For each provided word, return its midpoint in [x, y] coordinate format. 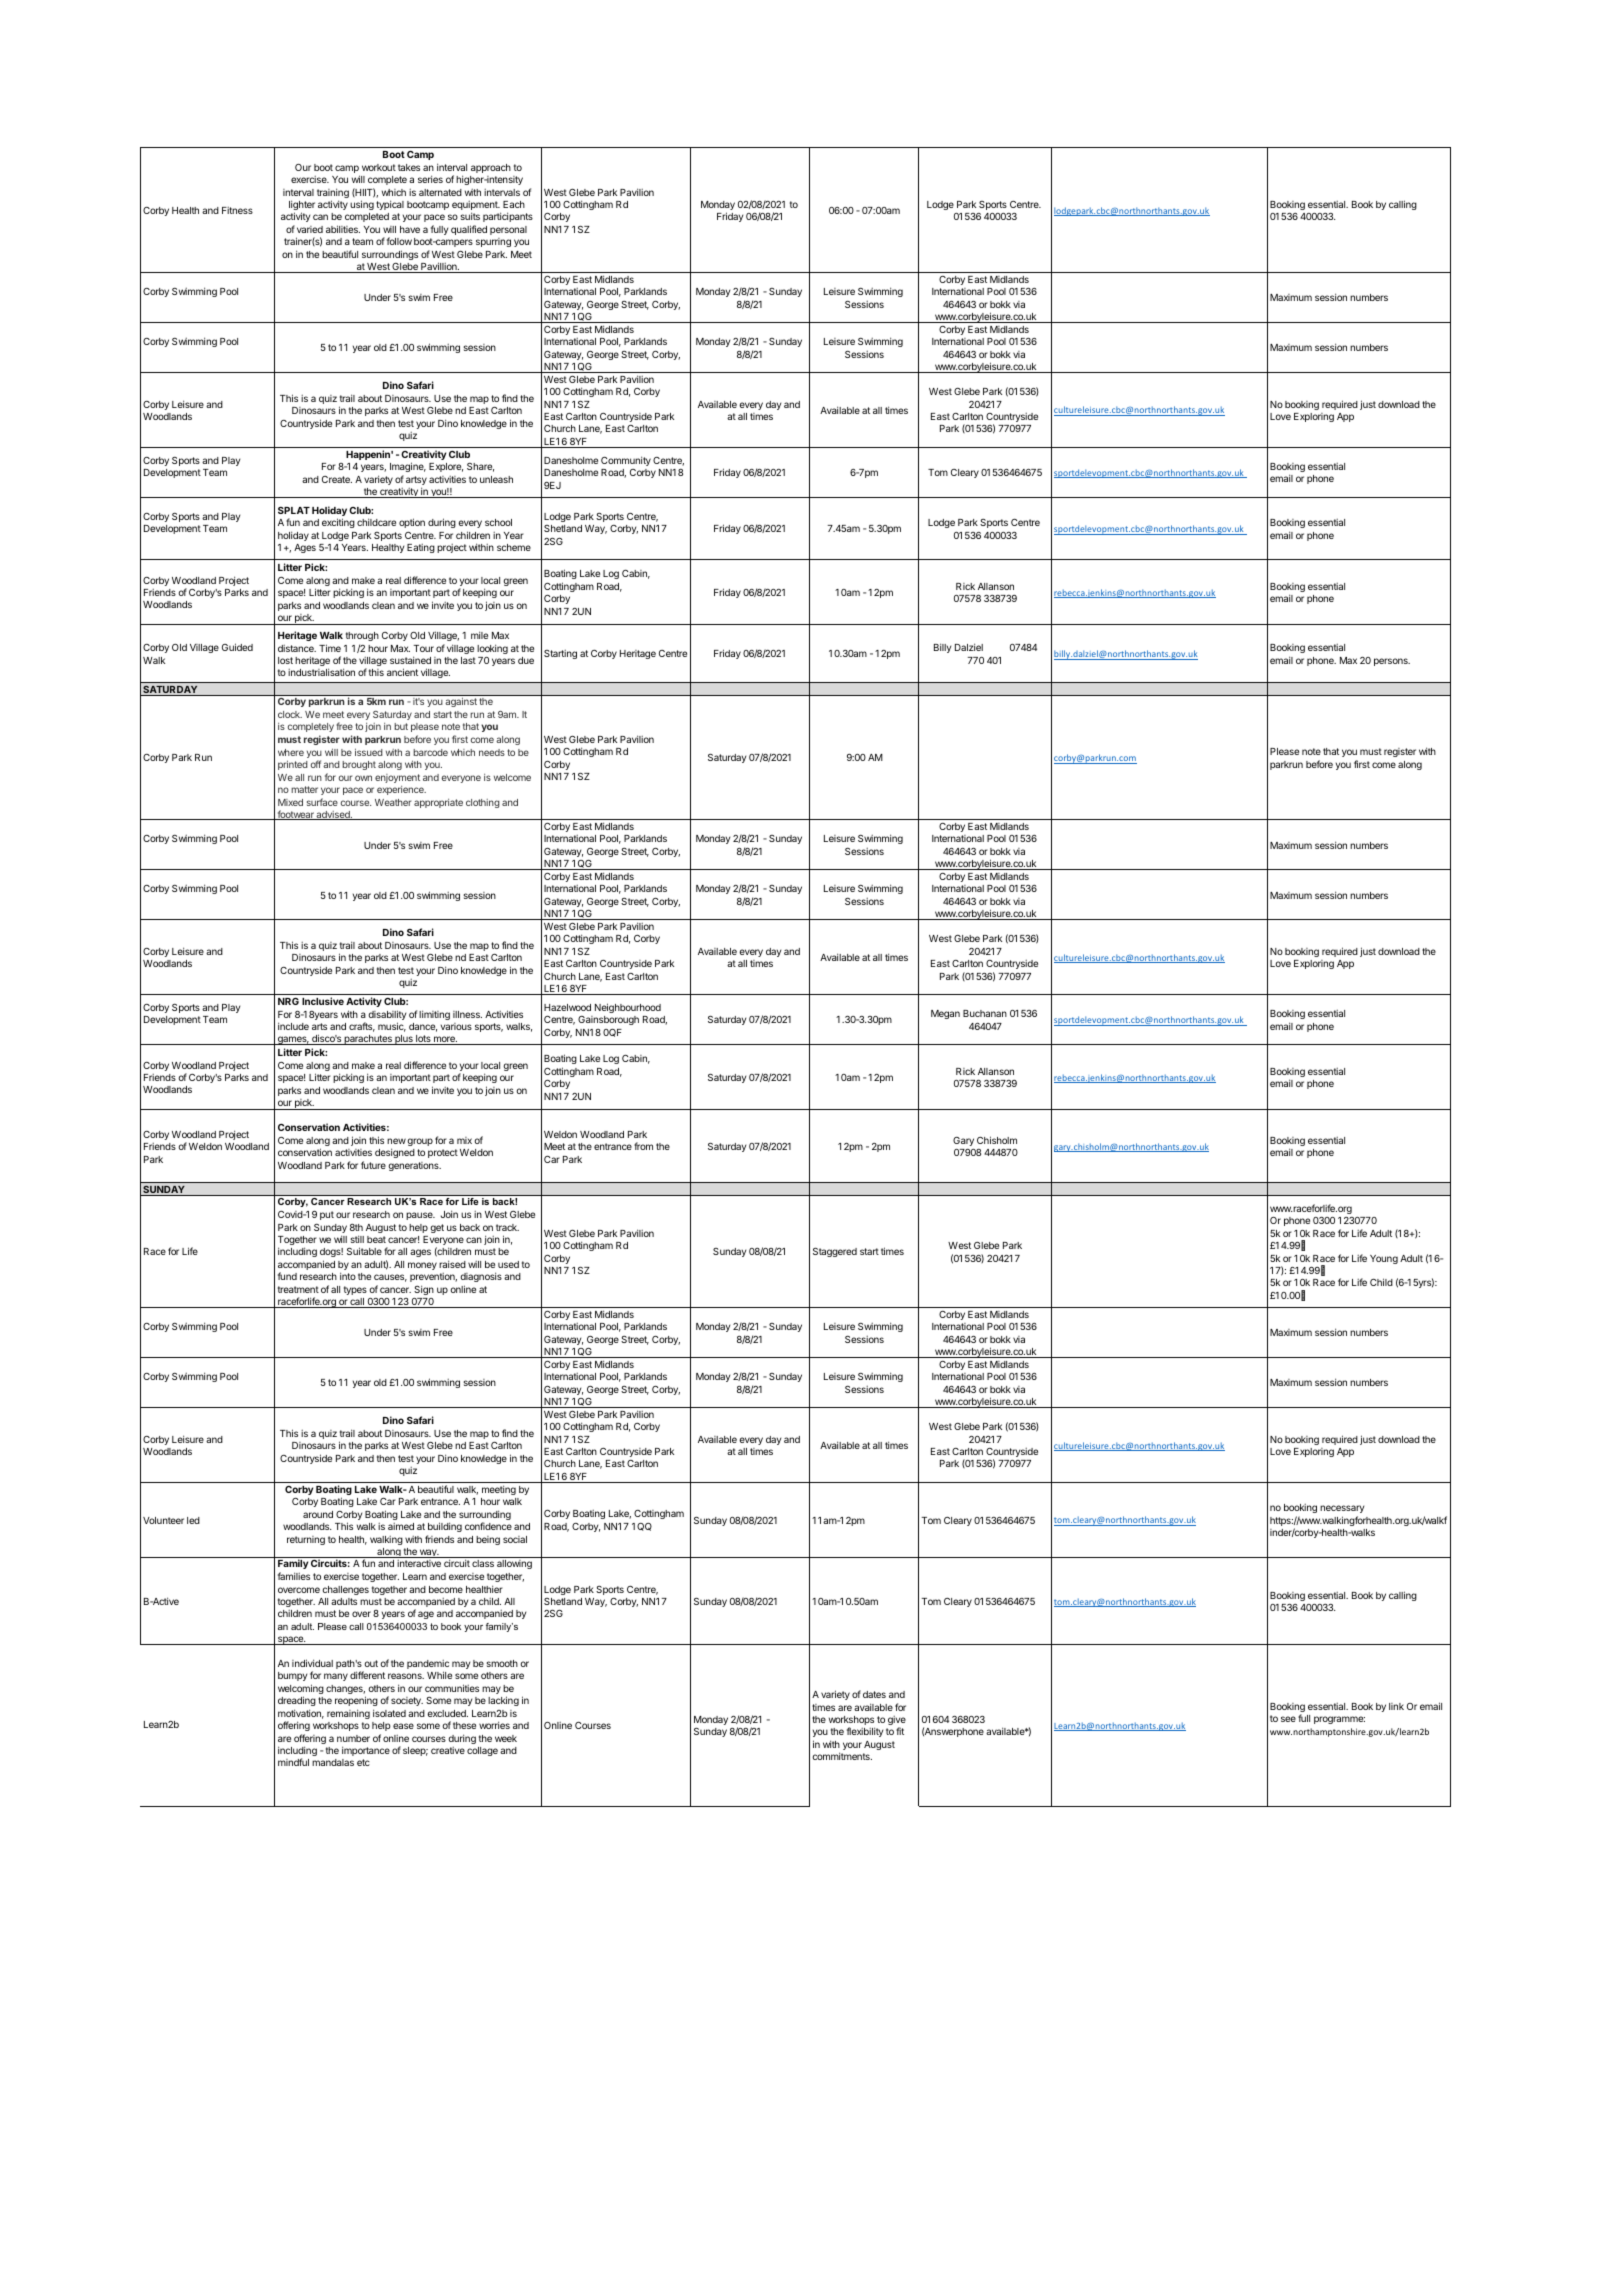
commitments [842, 1756]
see [1288, 1719]
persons [1392, 662]
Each [514, 204]
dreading [297, 1703]
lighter [302, 206]
